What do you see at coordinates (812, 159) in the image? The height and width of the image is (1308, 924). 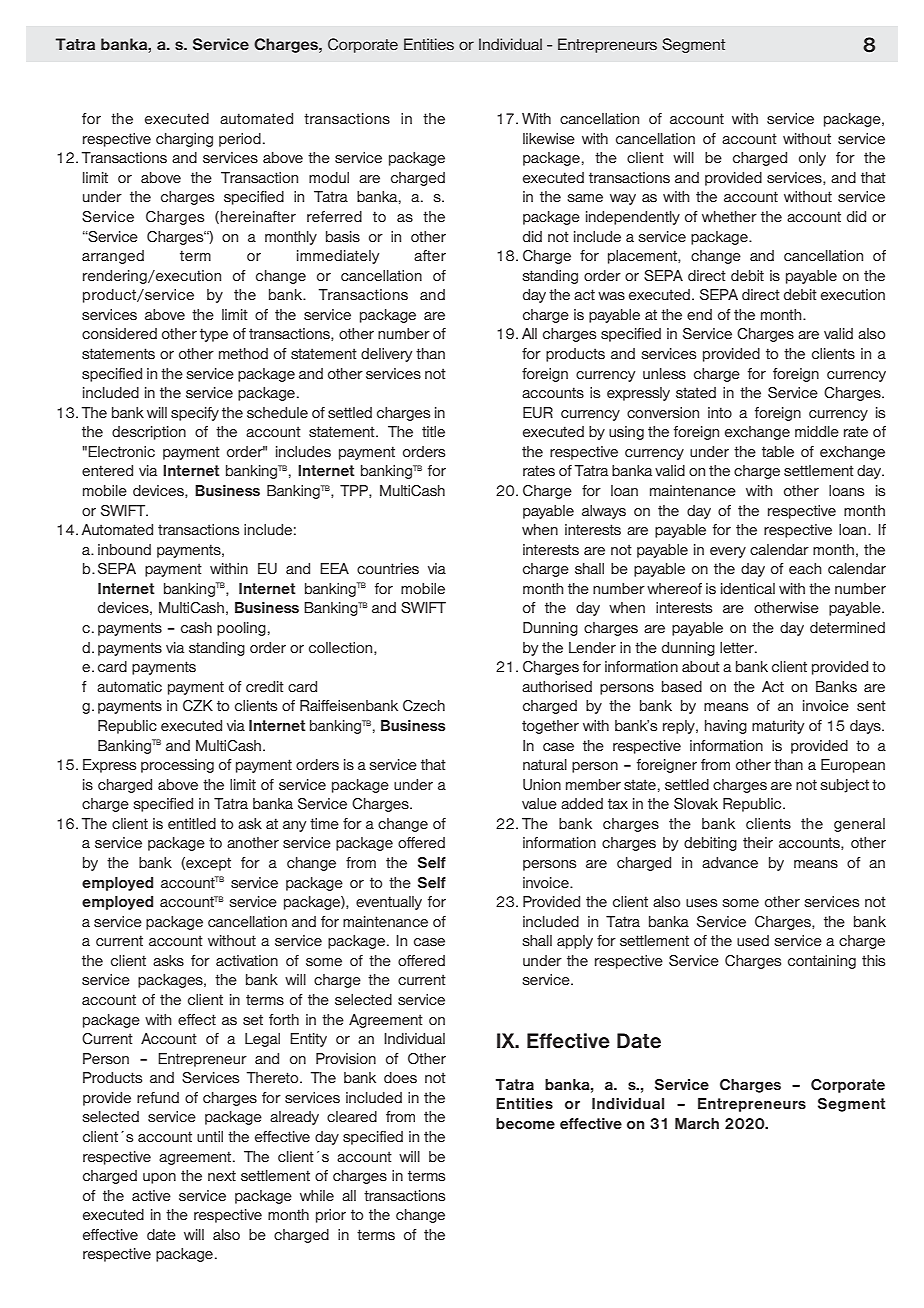 I see `only` at bounding box center [812, 159].
